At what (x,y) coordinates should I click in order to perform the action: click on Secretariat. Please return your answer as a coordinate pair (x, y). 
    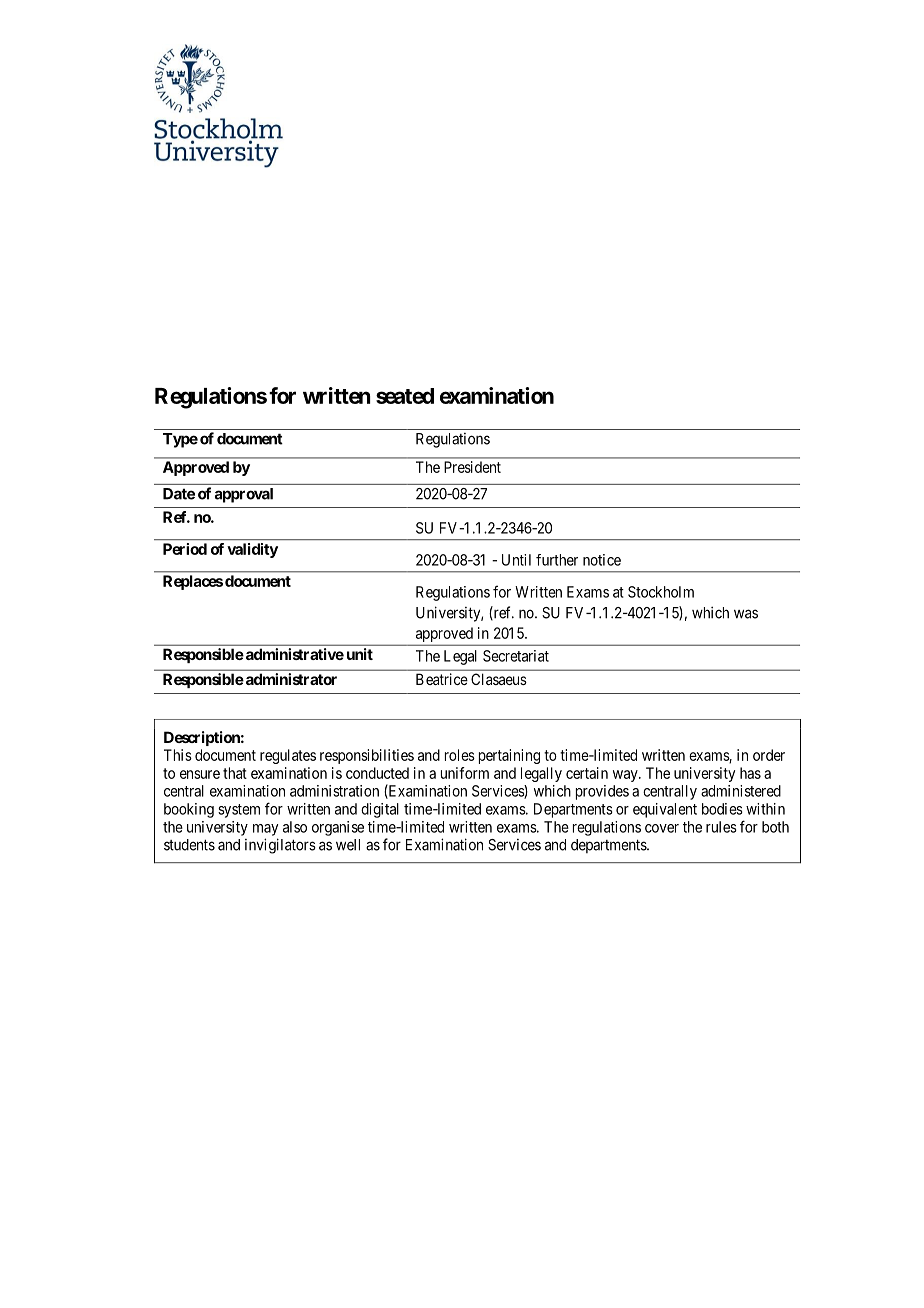
    Looking at the image, I should click on (516, 656).
